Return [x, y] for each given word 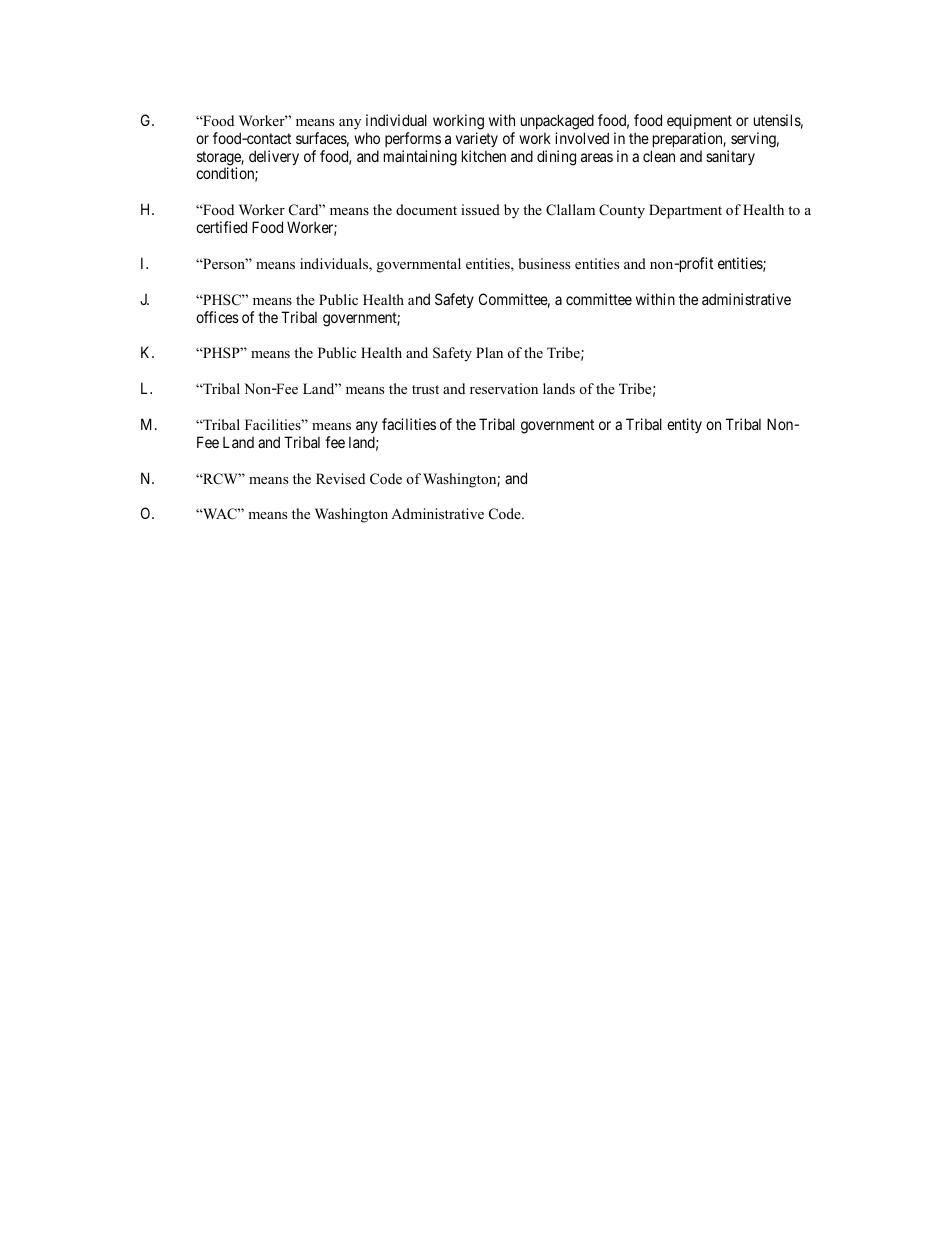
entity [684, 425]
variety [477, 139]
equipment [699, 121]
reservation [504, 388]
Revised [340, 478]
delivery [274, 157]
